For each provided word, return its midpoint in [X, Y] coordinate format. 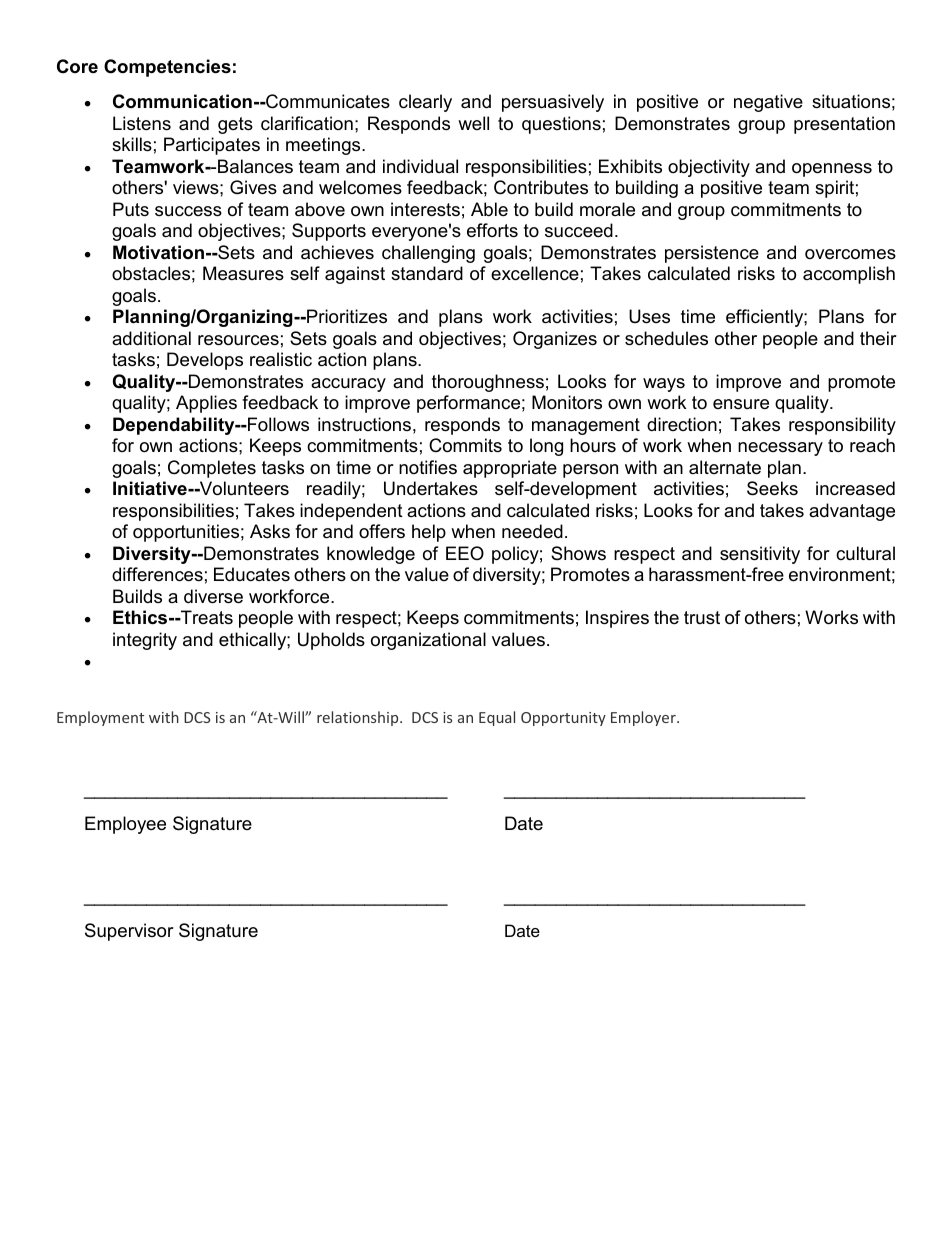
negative [768, 103]
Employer [644, 718]
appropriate [510, 469]
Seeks [772, 488]
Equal [497, 718]
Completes [212, 469]
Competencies [167, 68]
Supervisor [129, 932]
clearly [425, 103]
